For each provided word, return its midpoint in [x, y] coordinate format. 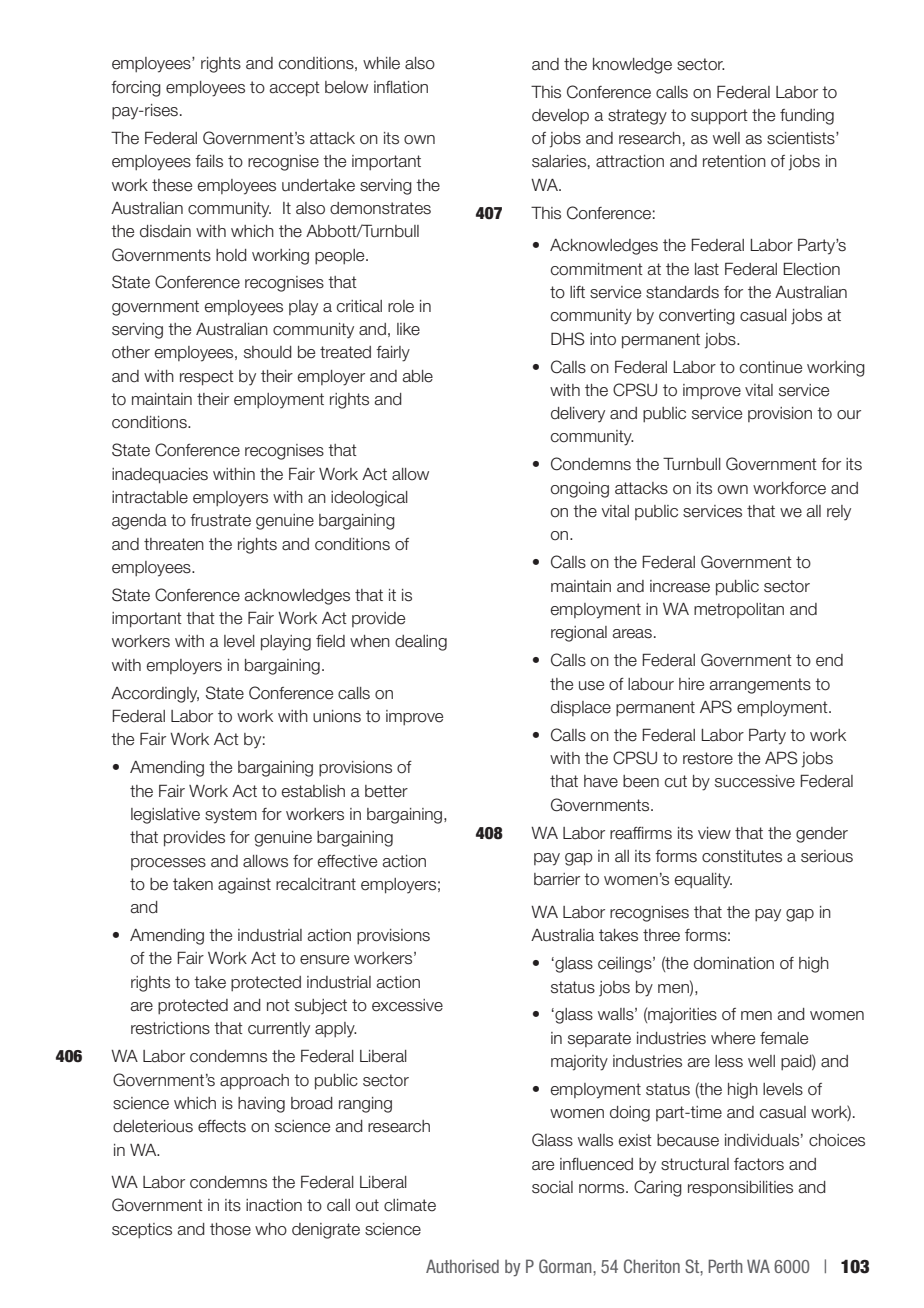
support [719, 117]
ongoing [580, 490]
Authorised [462, 1266]
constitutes [742, 856]
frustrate [220, 520]
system [231, 816]
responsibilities [740, 1189]
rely [839, 513]
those [230, 1229]
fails [209, 161]
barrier [557, 879]
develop [560, 116]
